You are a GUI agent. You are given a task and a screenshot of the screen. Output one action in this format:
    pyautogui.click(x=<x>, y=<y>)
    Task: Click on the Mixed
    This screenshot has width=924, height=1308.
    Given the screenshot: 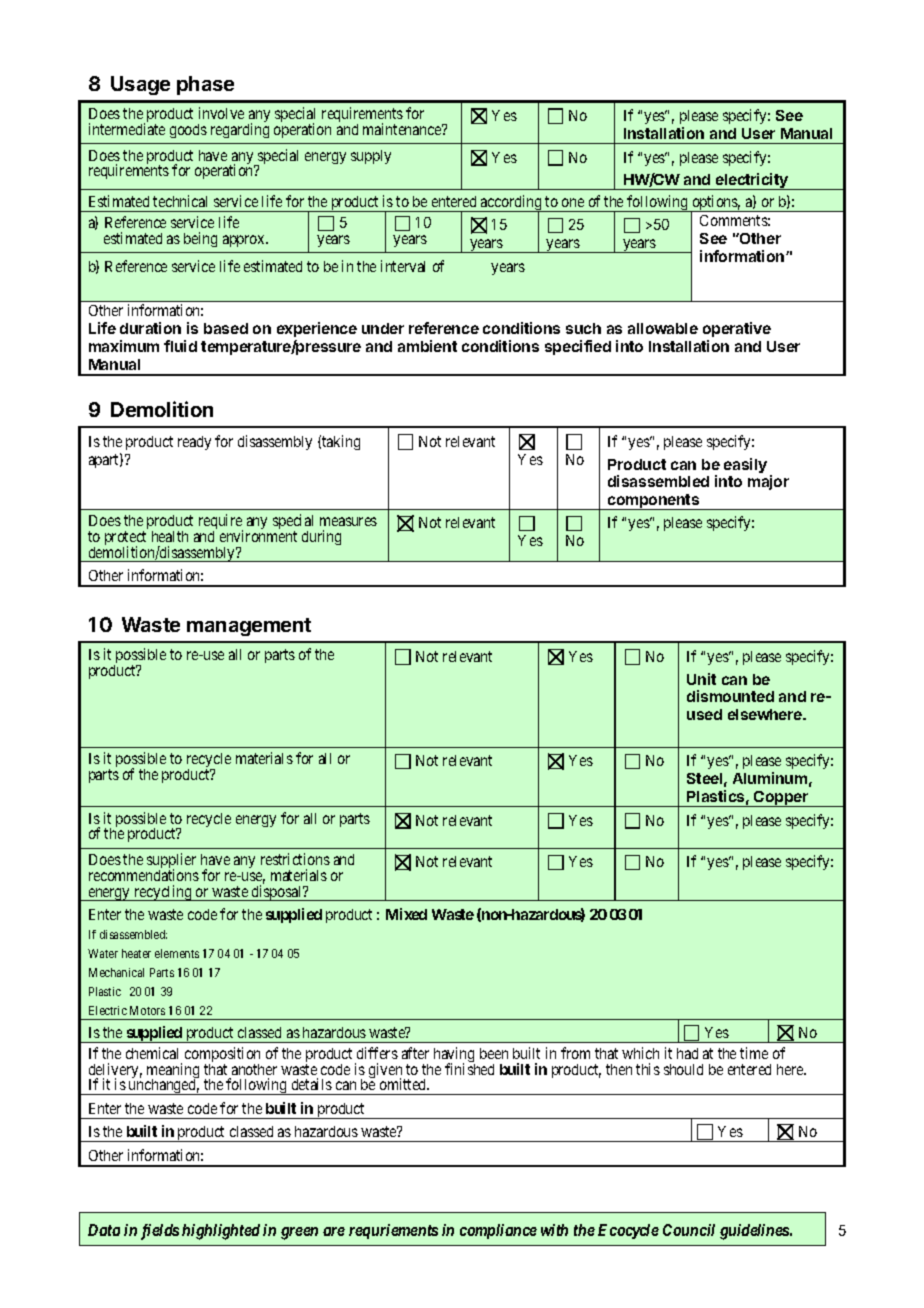 What is the action you would take?
    pyautogui.click(x=406, y=914)
